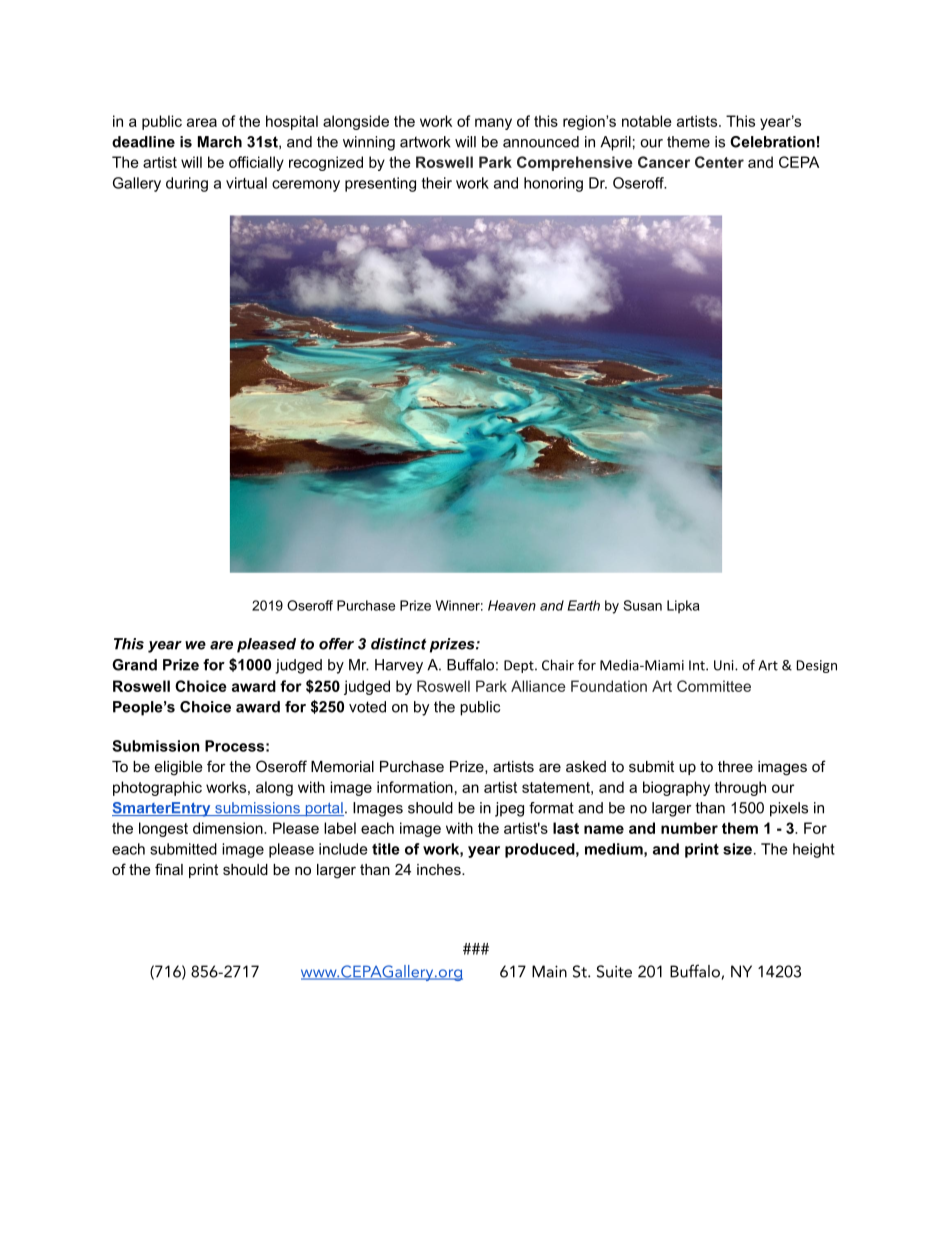  Describe the element at coordinates (220, 142) in the screenshot. I see `March` at that location.
